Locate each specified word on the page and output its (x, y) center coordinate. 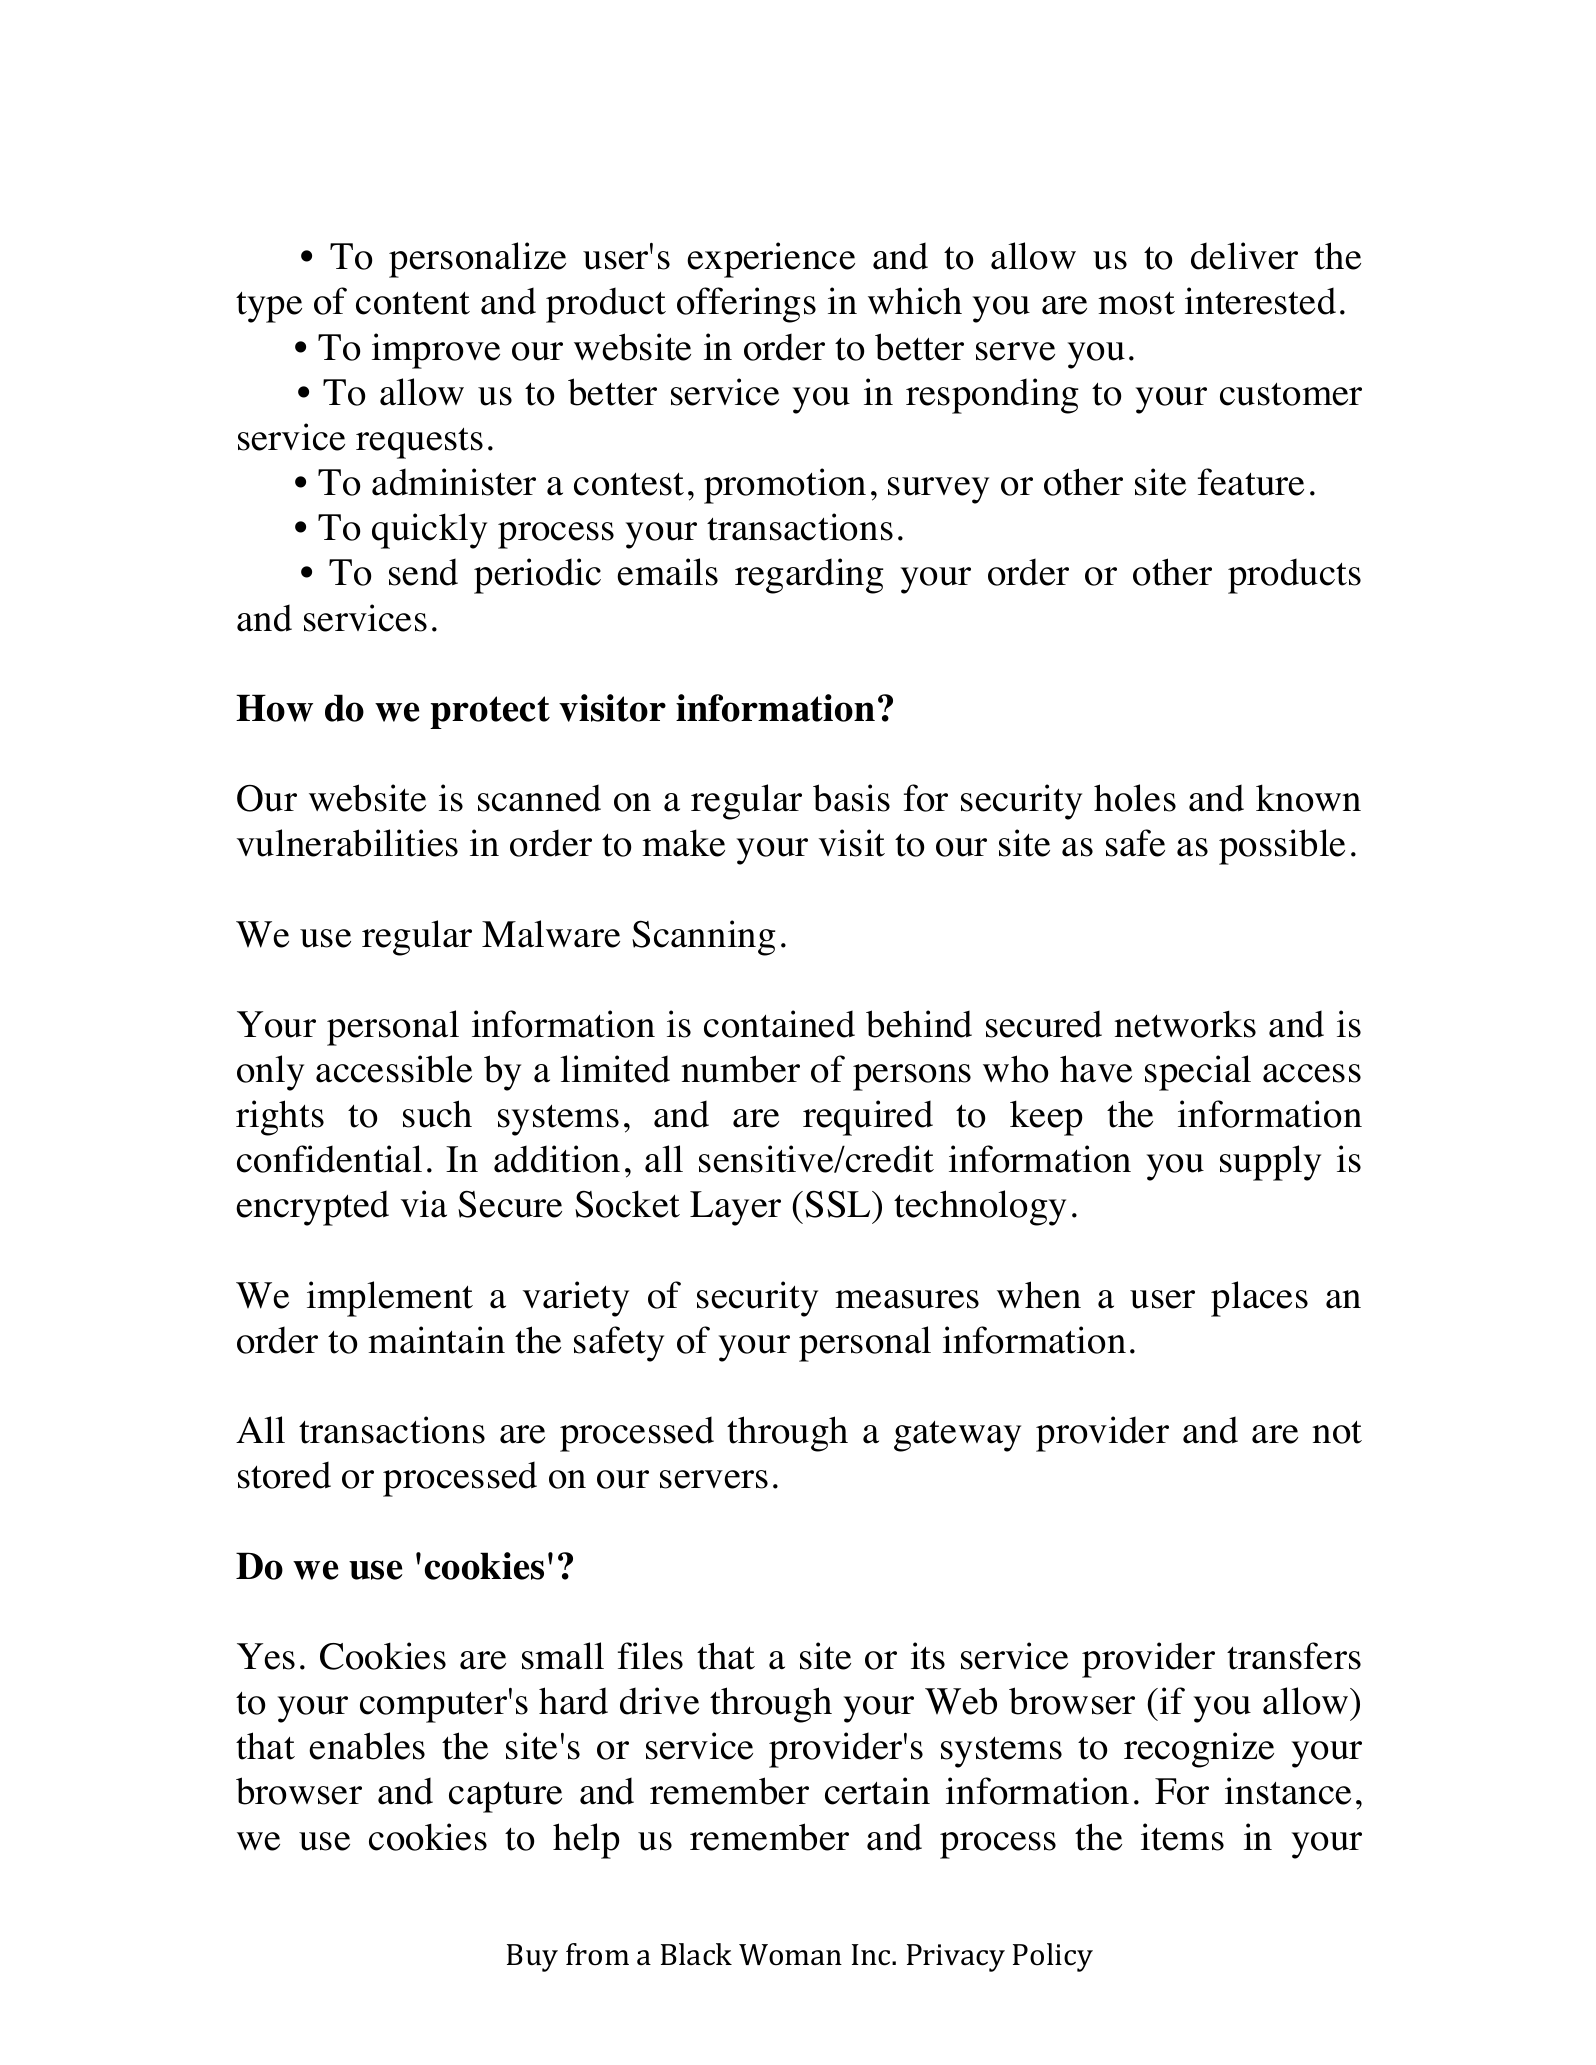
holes (1135, 798)
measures (907, 1299)
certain (877, 1791)
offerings (746, 305)
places (1259, 1299)
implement (390, 1299)
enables (367, 1746)
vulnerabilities (347, 843)
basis (851, 798)
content (413, 303)
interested (1260, 301)
